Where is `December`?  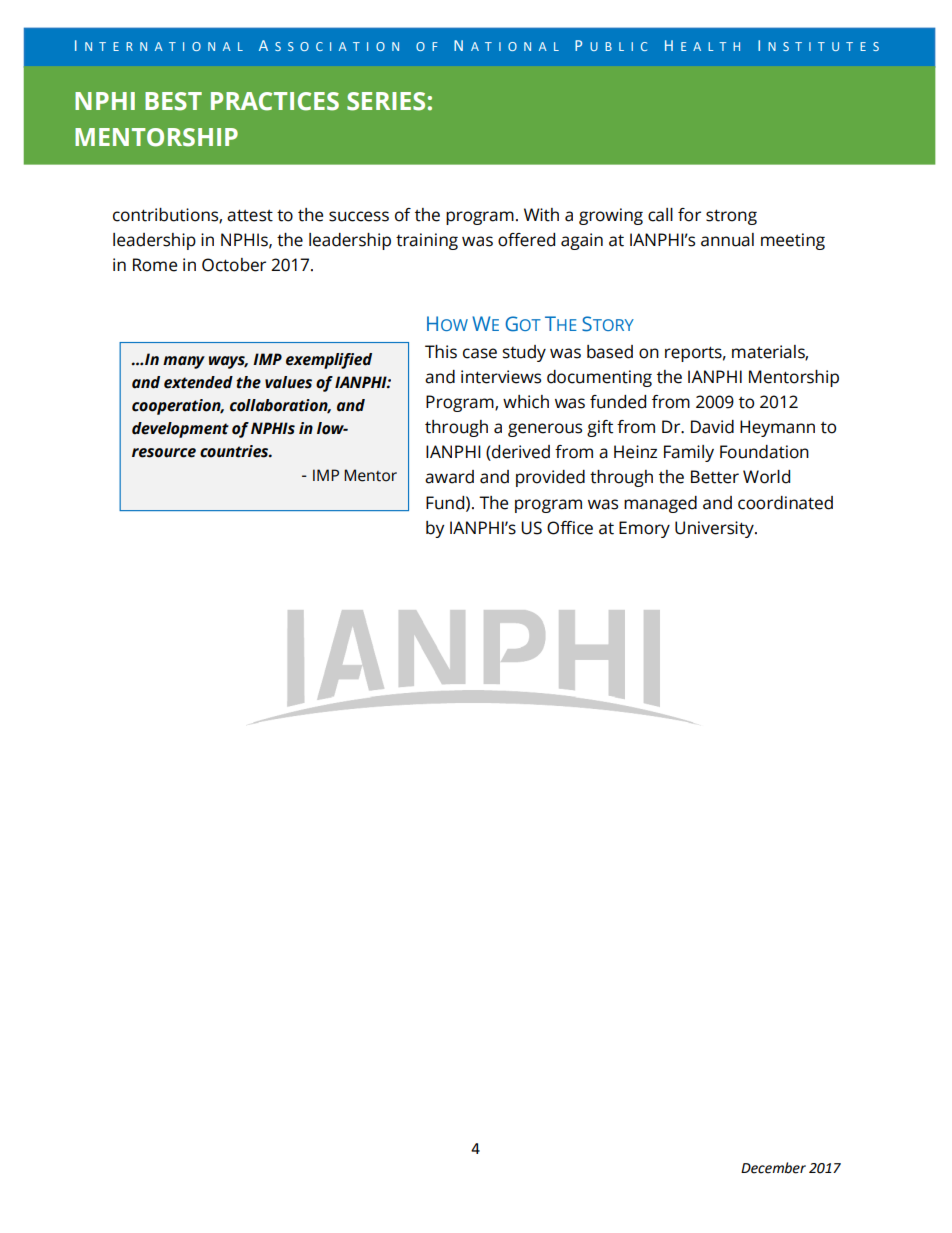 December is located at coordinates (773, 1168).
